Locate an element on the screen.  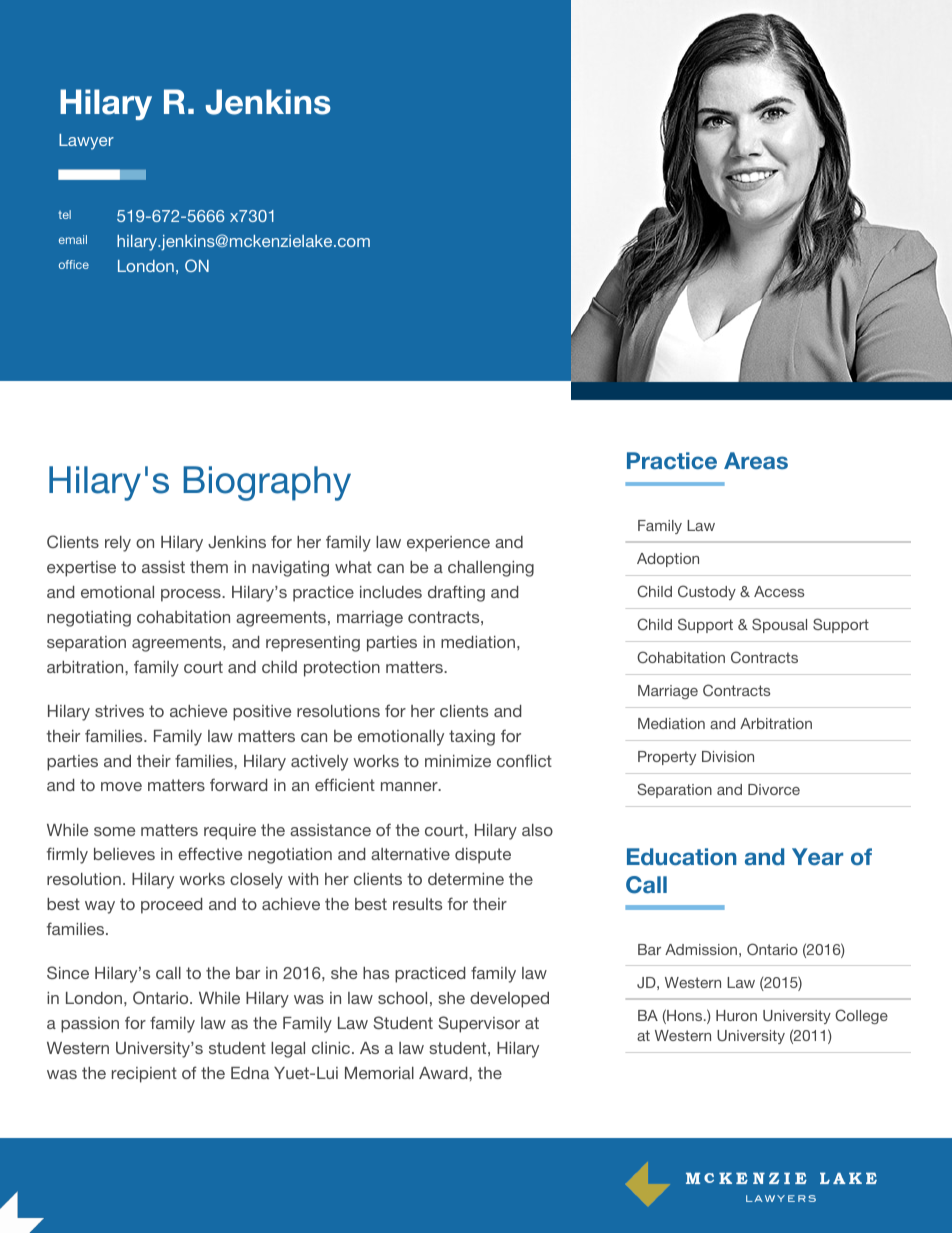
Areas is located at coordinates (756, 461).
